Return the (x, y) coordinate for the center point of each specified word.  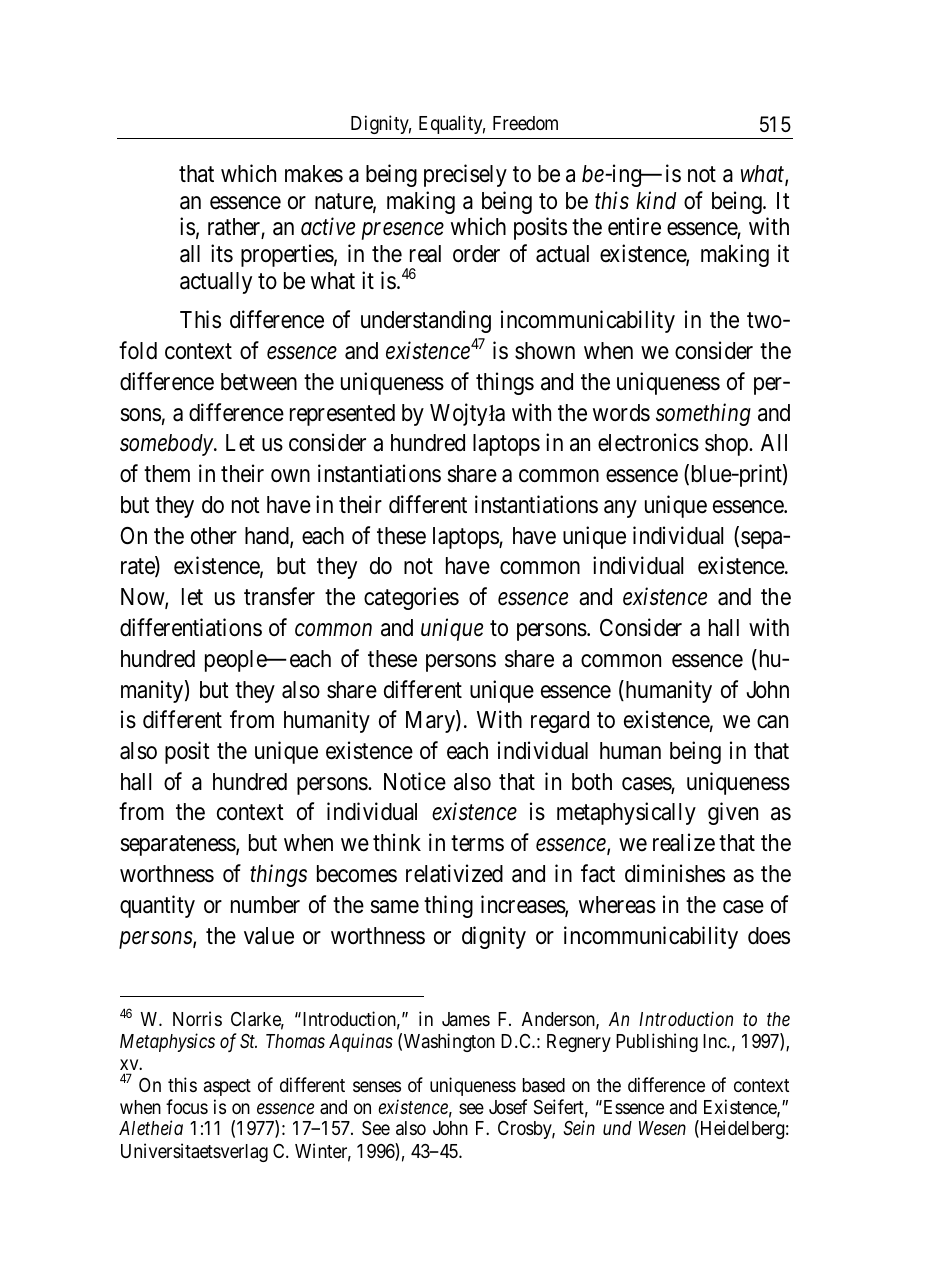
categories (411, 598)
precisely (465, 175)
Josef (508, 1106)
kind (656, 200)
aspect (227, 1087)
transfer (279, 596)
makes (314, 174)
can (772, 722)
